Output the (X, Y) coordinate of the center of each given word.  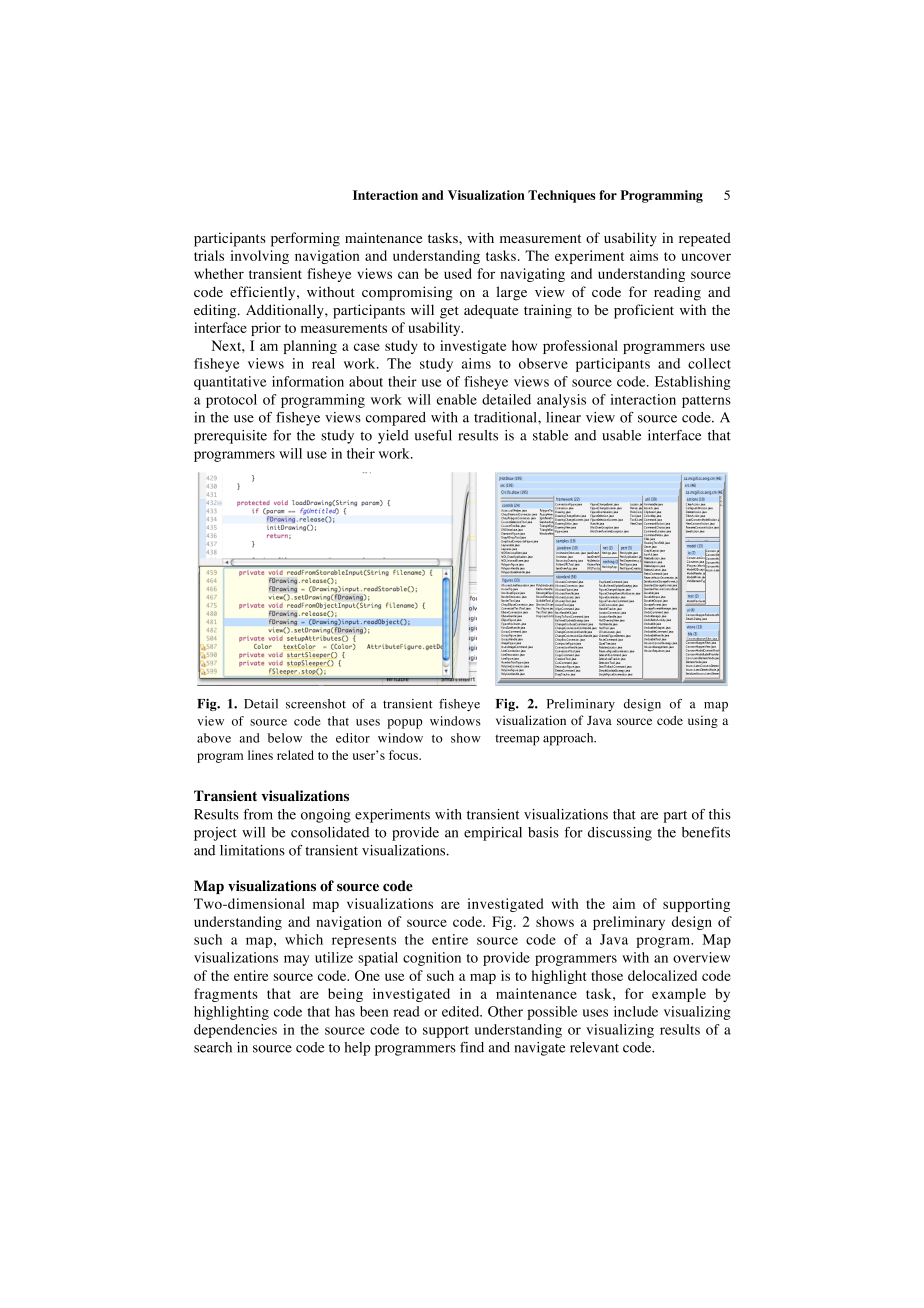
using (703, 721)
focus (404, 755)
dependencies (235, 1031)
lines (260, 755)
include (636, 1011)
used (458, 273)
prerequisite (230, 437)
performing (305, 239)
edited (462, 1011)
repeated (705, 239)
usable (621, 435)
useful (433, 435)
